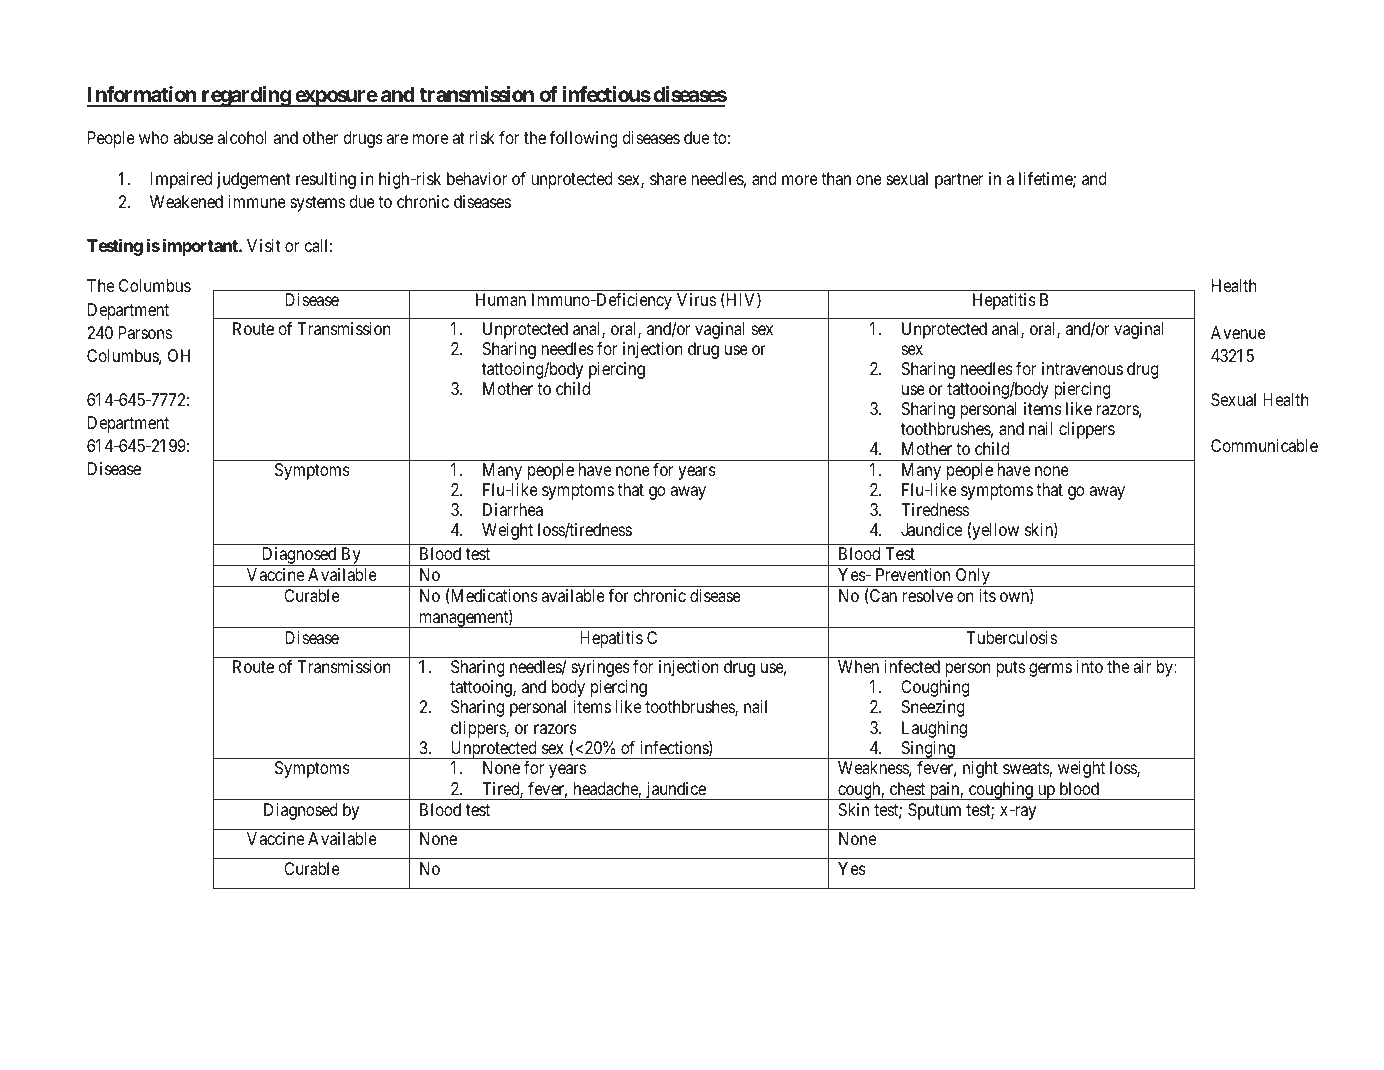 The height and width of the page is (1070, 1384). I want to click on Communicable, so click(1264, 445).
